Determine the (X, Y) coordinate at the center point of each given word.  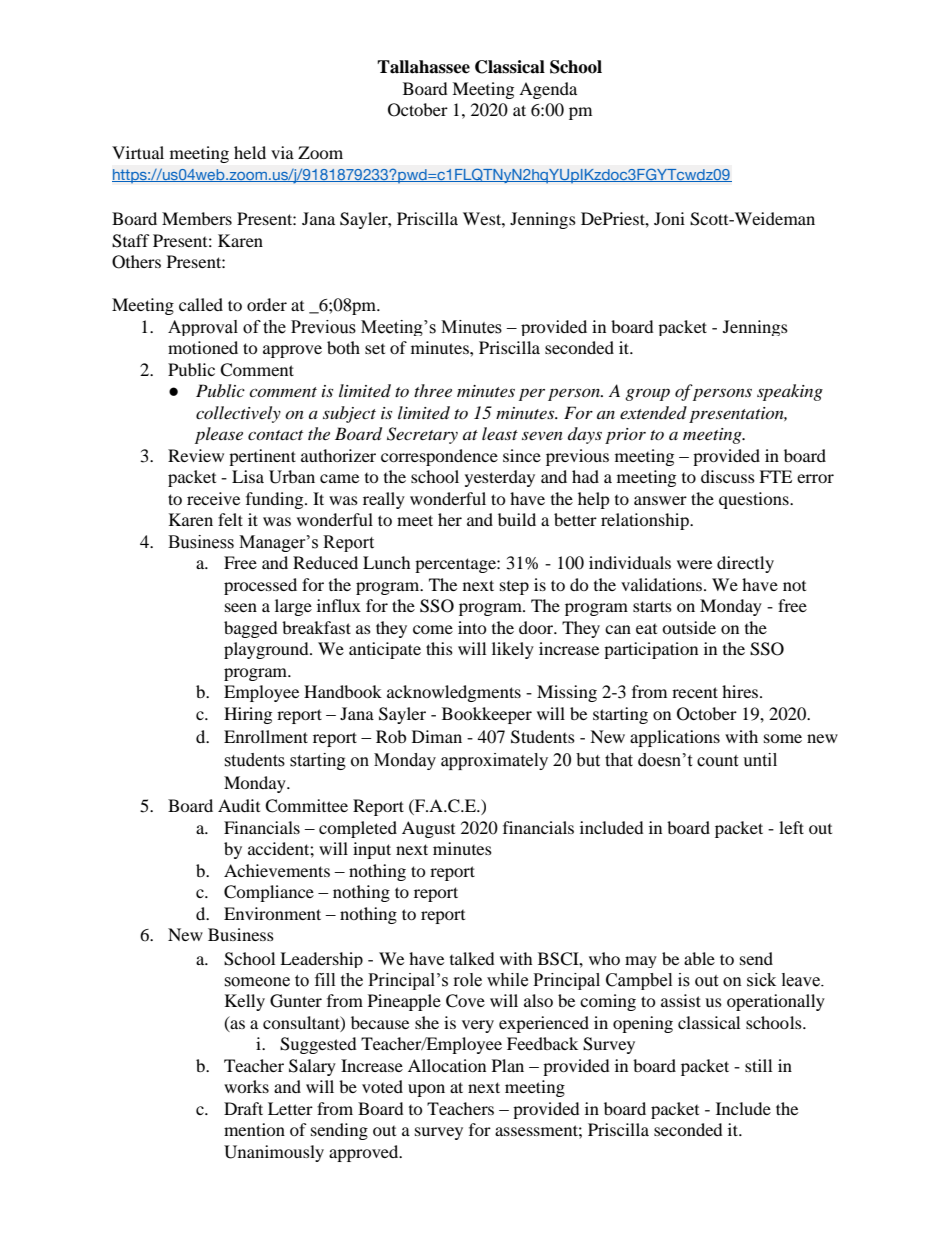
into (472, 627)
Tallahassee (423, 67)
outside (689, 627)
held (250, 152)
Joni (669, 218)
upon (426, 1090)
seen (241, 607)
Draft (243, 1108)
